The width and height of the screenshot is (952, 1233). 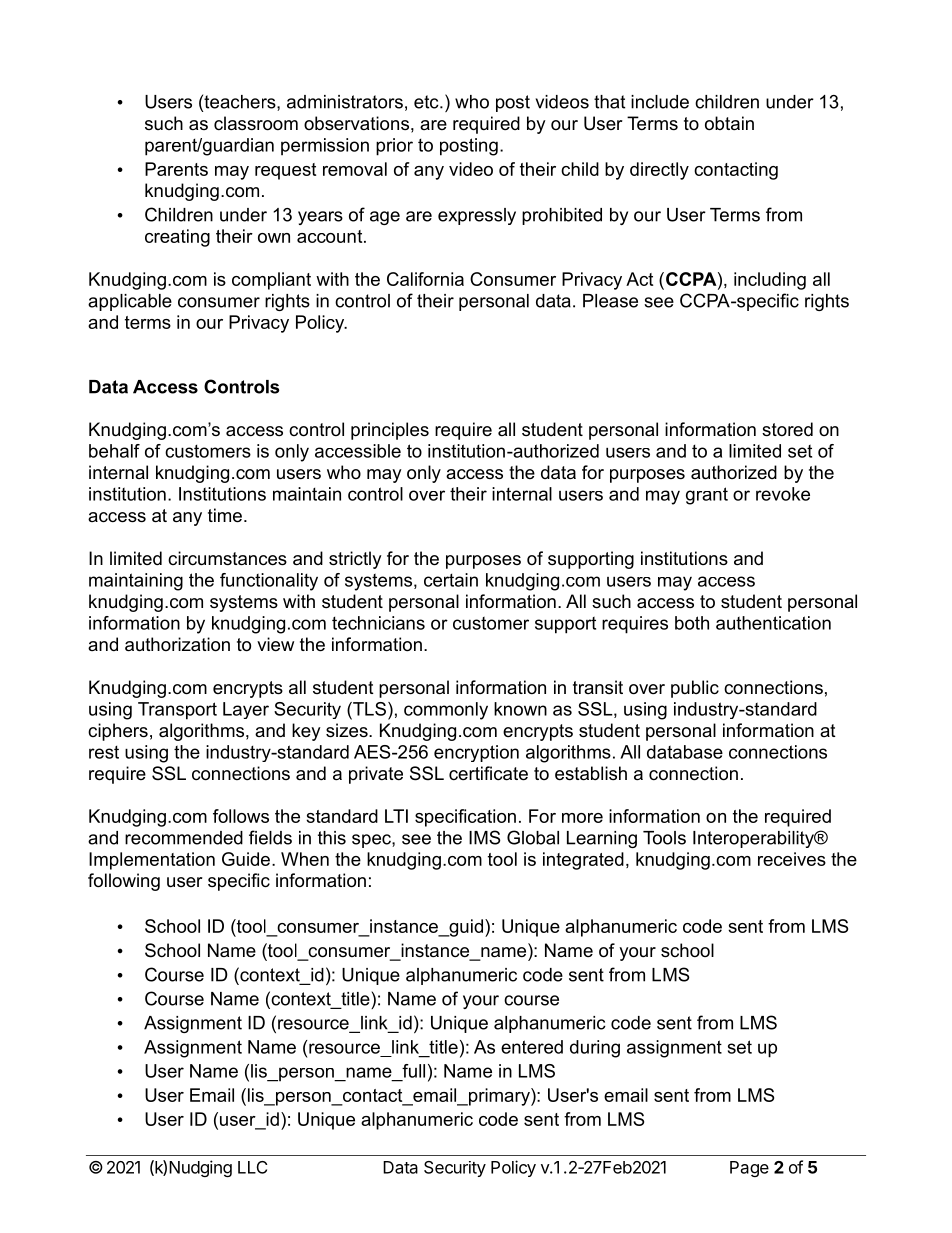 What do you see at coordinates (532, 1047) in the screenshot?
I see `entered` at bounding box center [532, 1047].
